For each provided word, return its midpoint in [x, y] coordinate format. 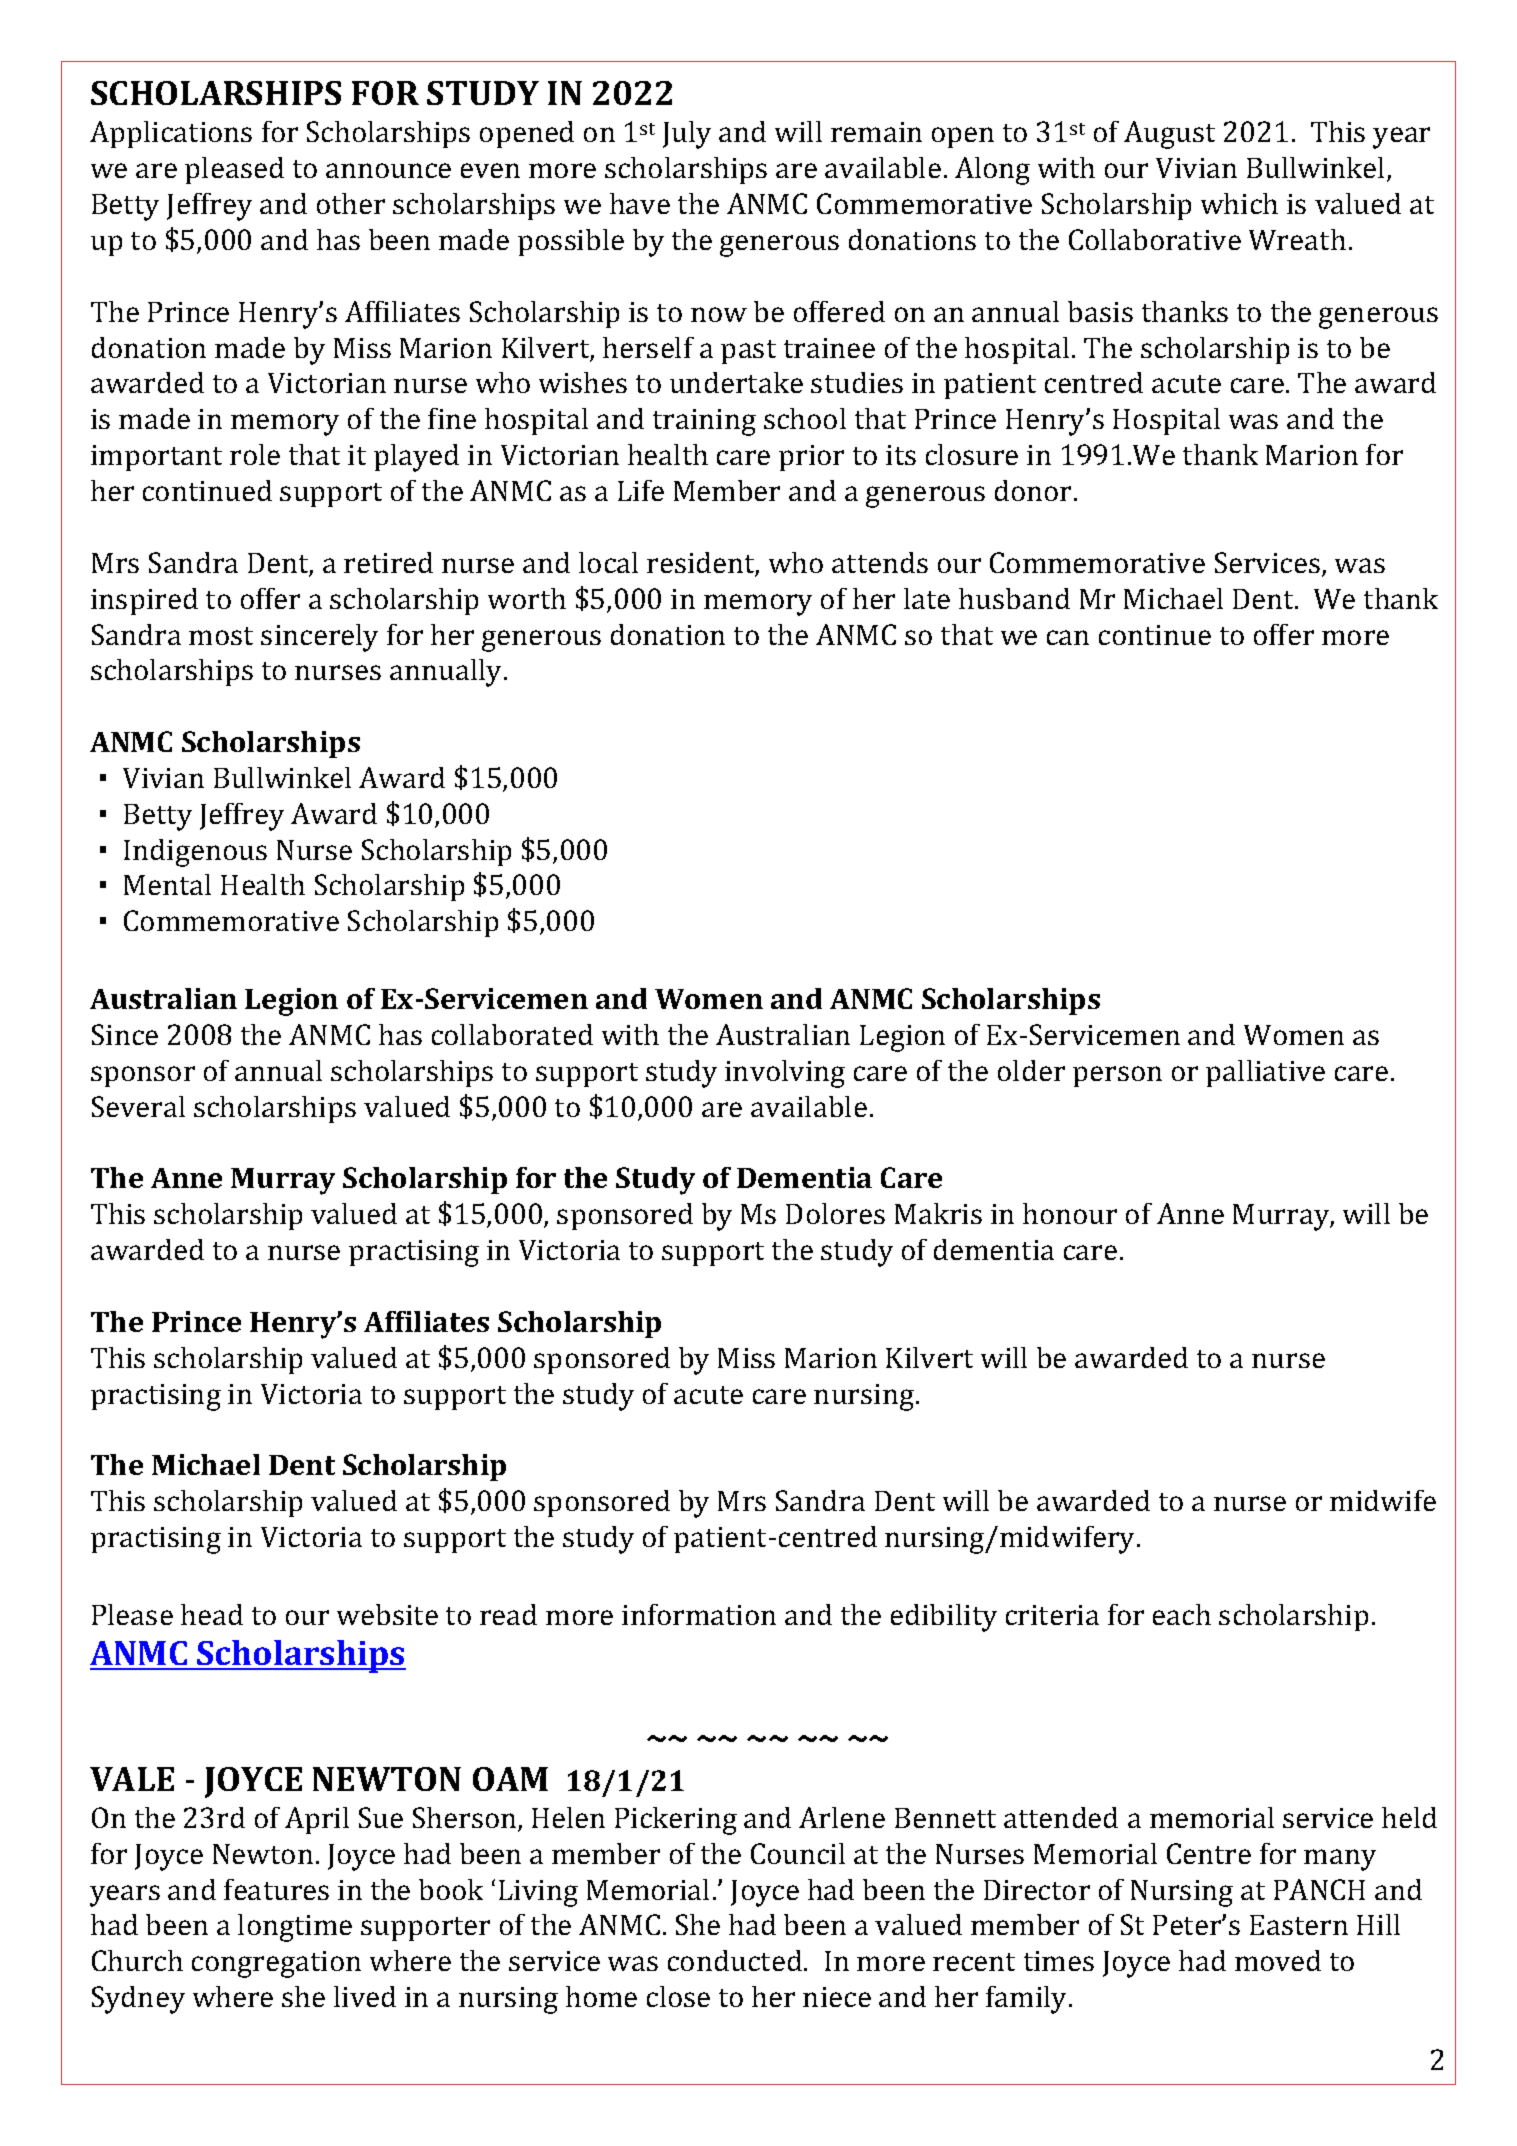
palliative [1265, 1073]
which [1239, 203]
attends [880, 562]
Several [138, 1106]
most [221, 636]
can [1068, 637]
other [351, 203]
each [1182, 1614]
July [687, 135]
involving [785, 1074]
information [699, 1614]
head [212, 1614]
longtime [295, 1928]
